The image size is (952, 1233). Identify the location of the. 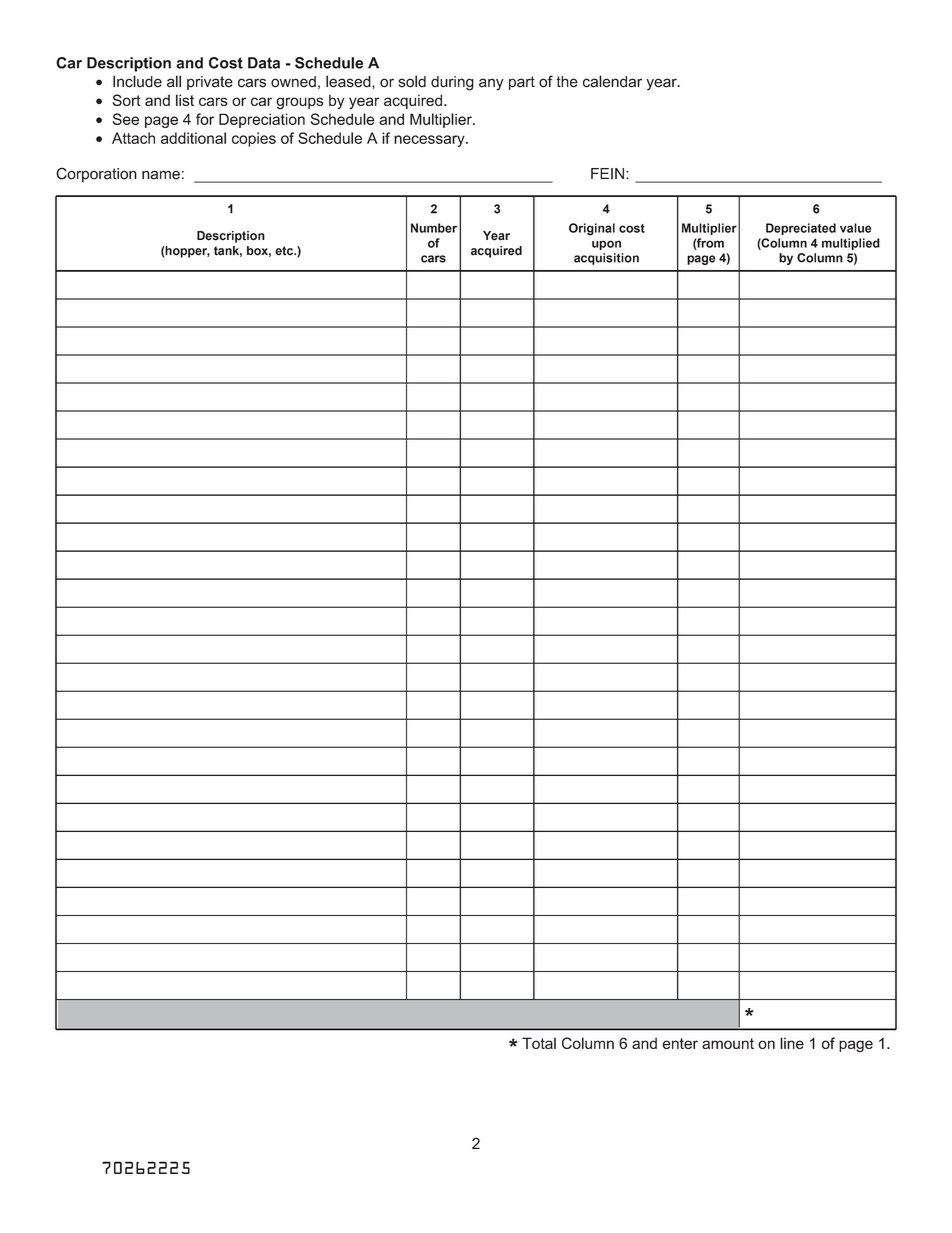
(567, 82).
